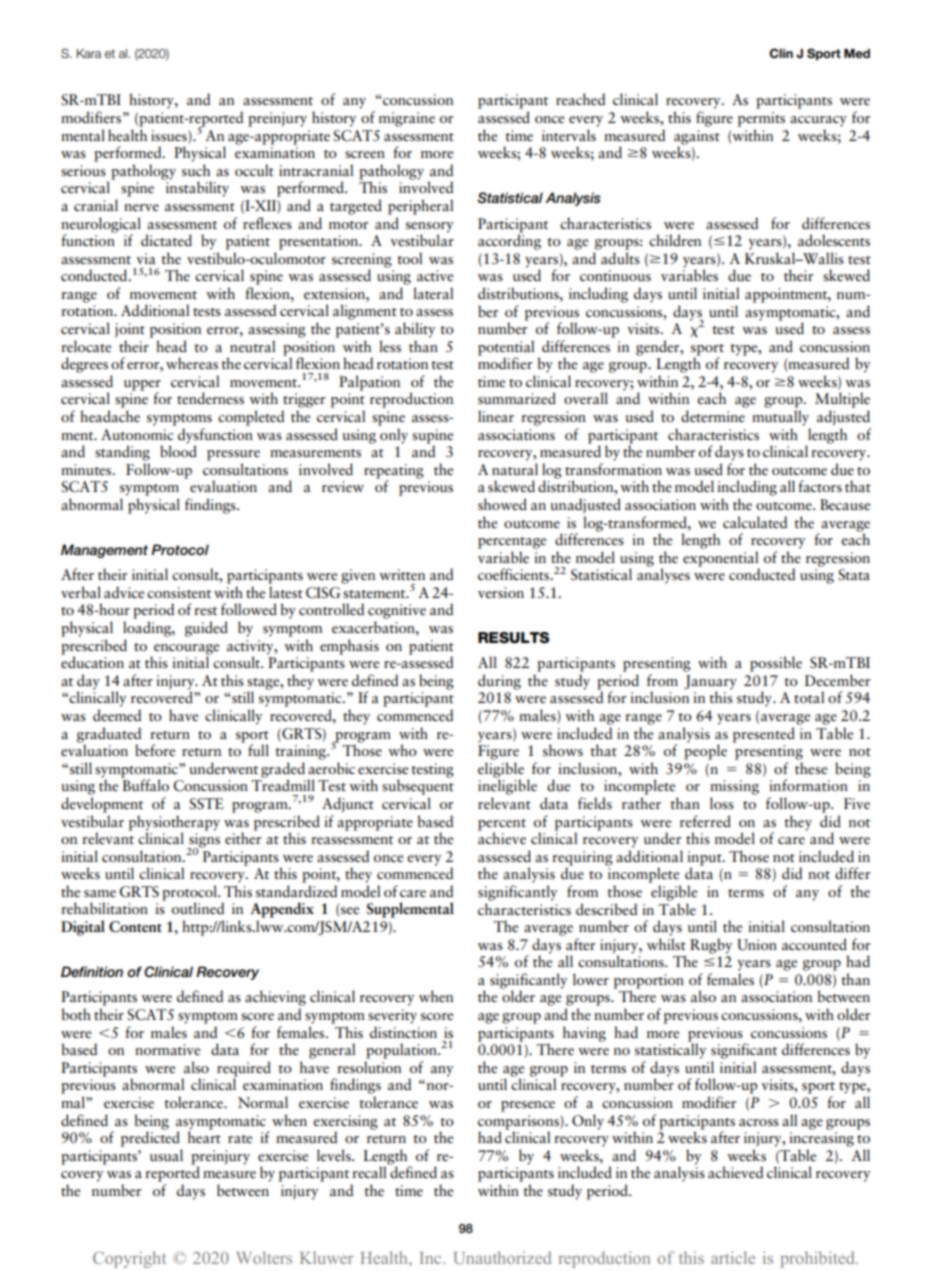 This image has height=1271, width=952. I want to click on migraine, so click(407, 119).
